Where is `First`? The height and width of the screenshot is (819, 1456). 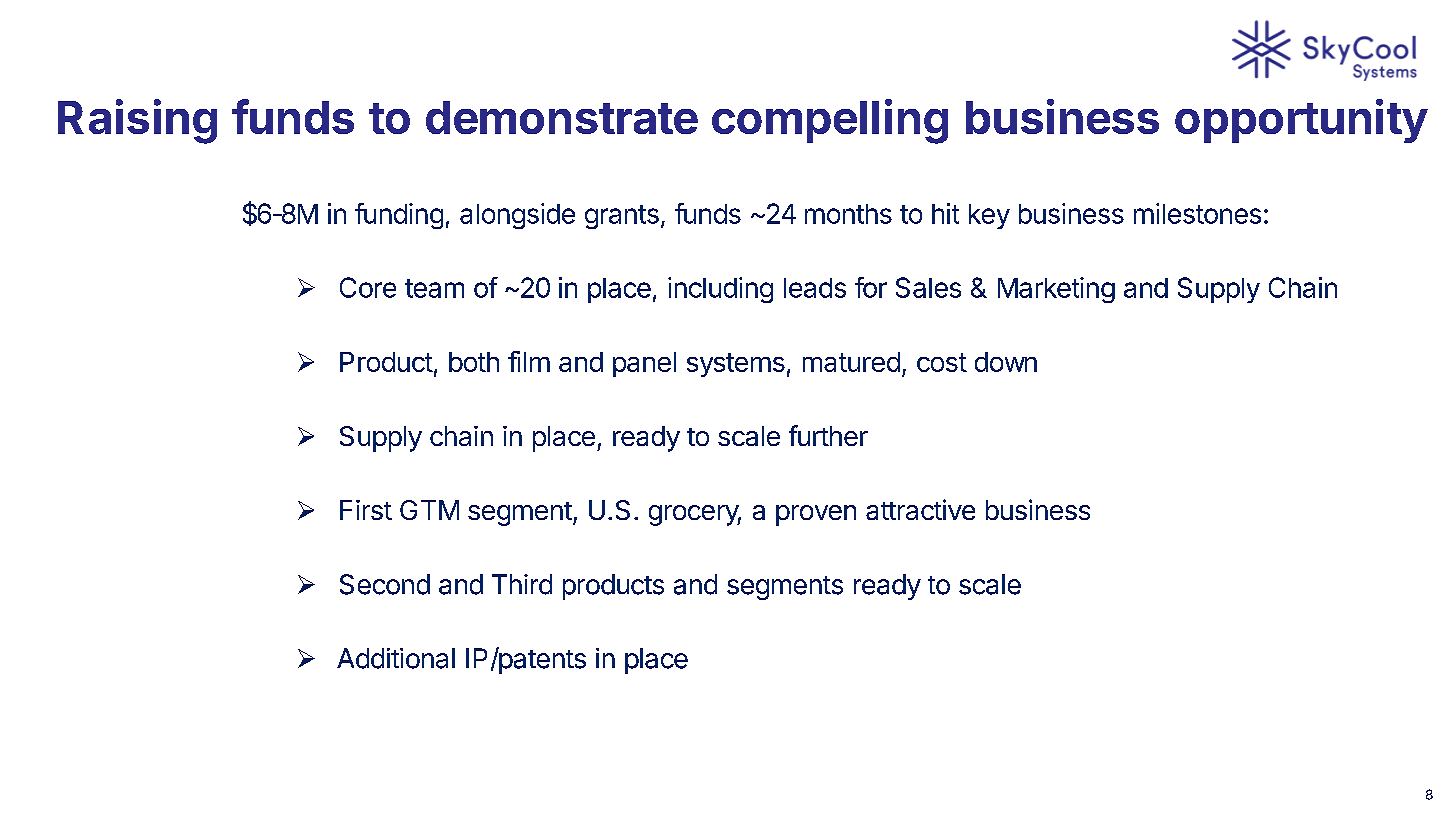 First is located at coordinates (366, 510).
